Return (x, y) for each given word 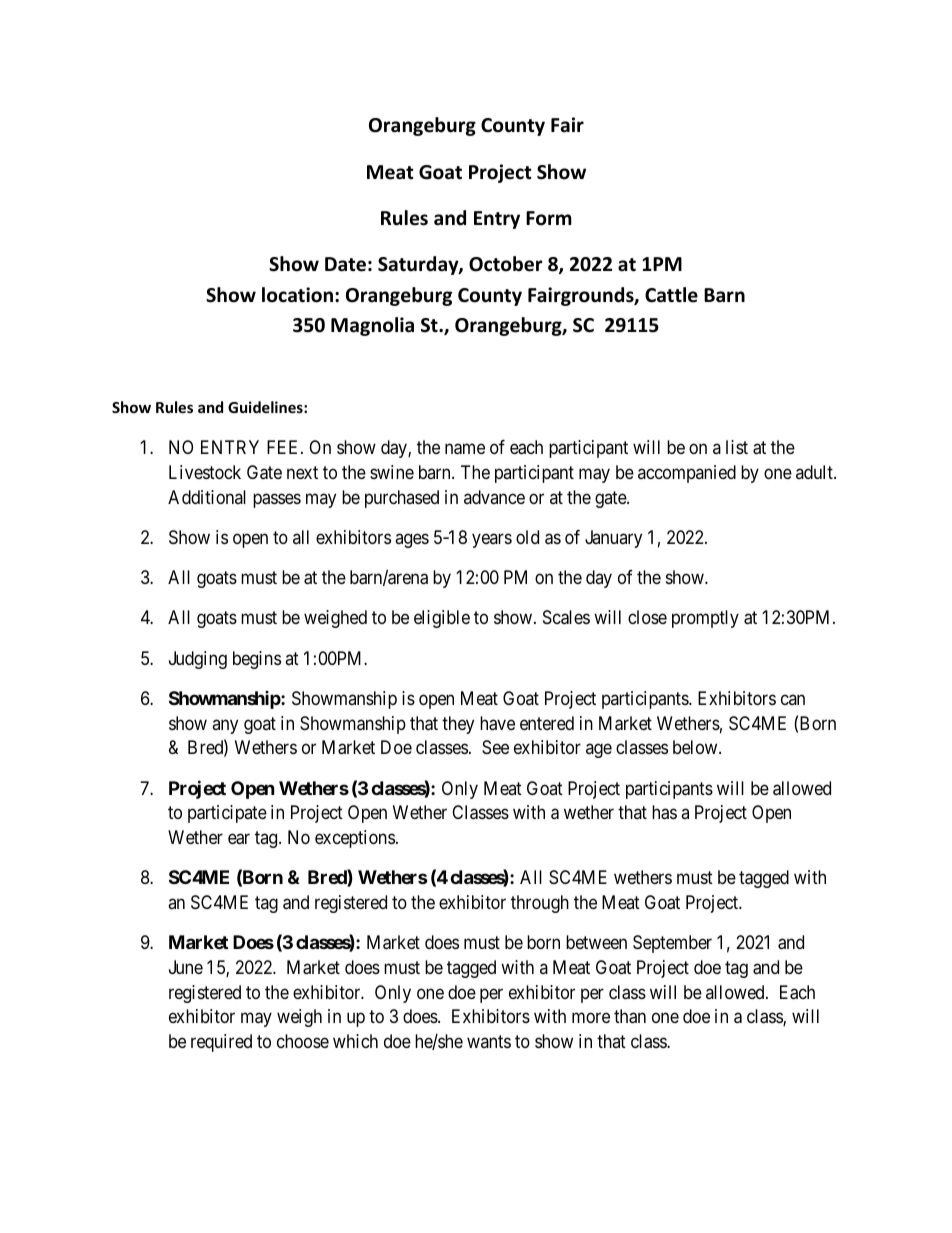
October (505, 264)
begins (257, 660)
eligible (442, 619)
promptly (705, 619)
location (297, 295)
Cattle (671, 295)
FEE (284, 447)
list (737, 447)
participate (227, 814)
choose (303, 1041)
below (696, 747)
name (465, 449)
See (495, 747)
